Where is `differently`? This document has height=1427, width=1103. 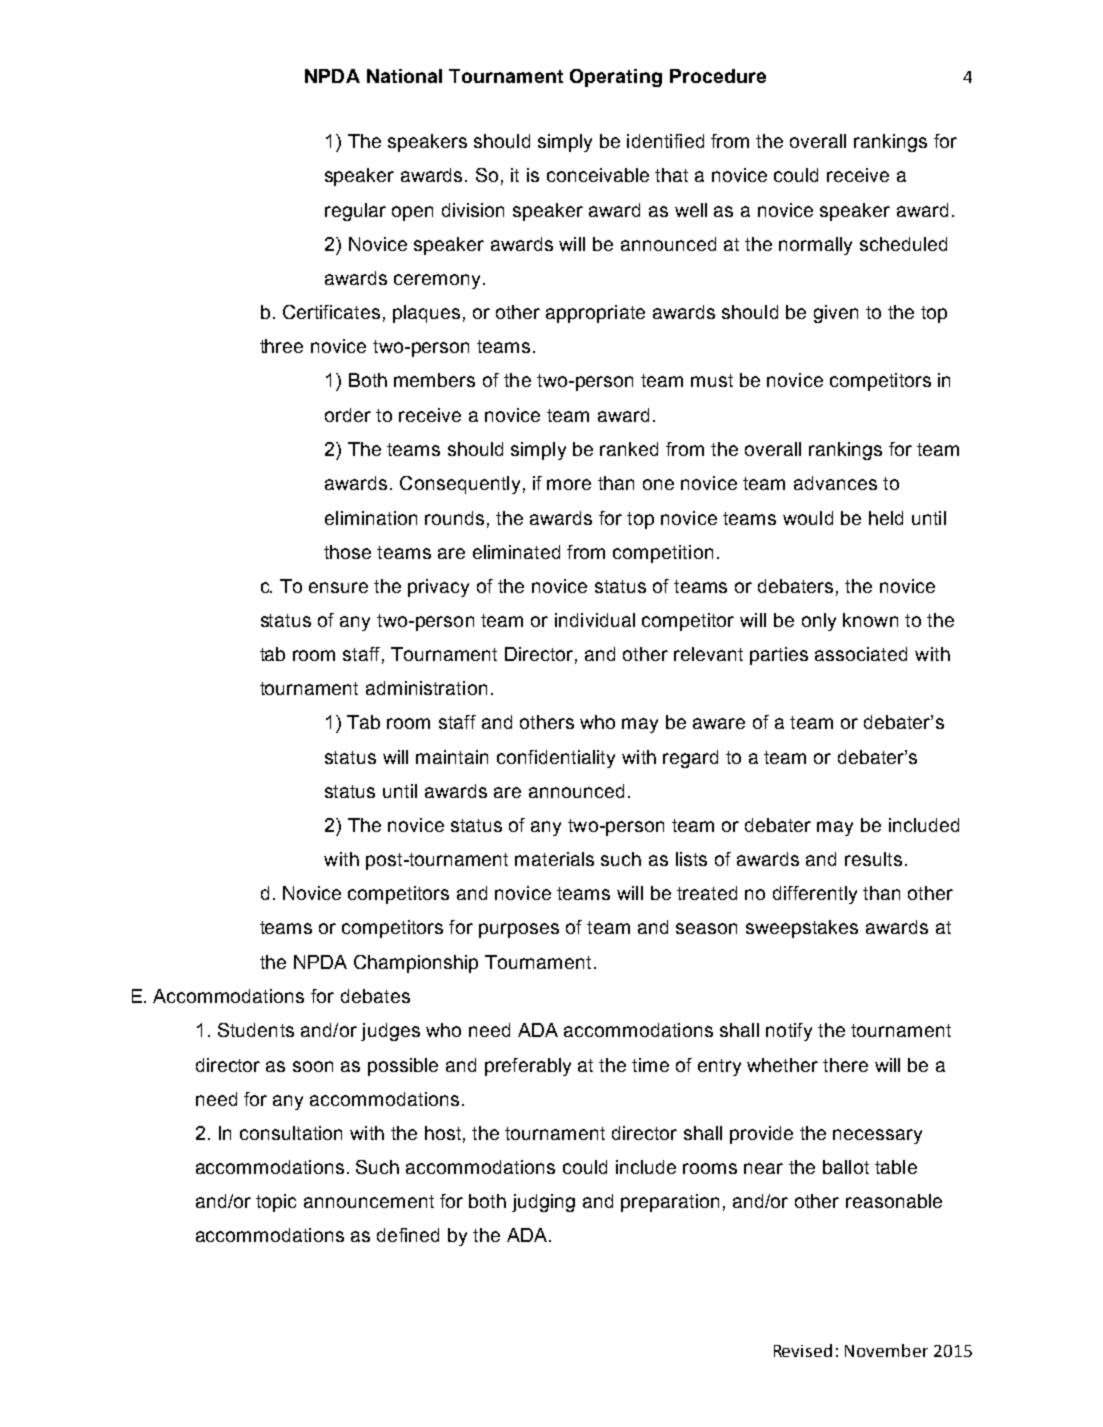 differently is located at coordinates (815, 895).
